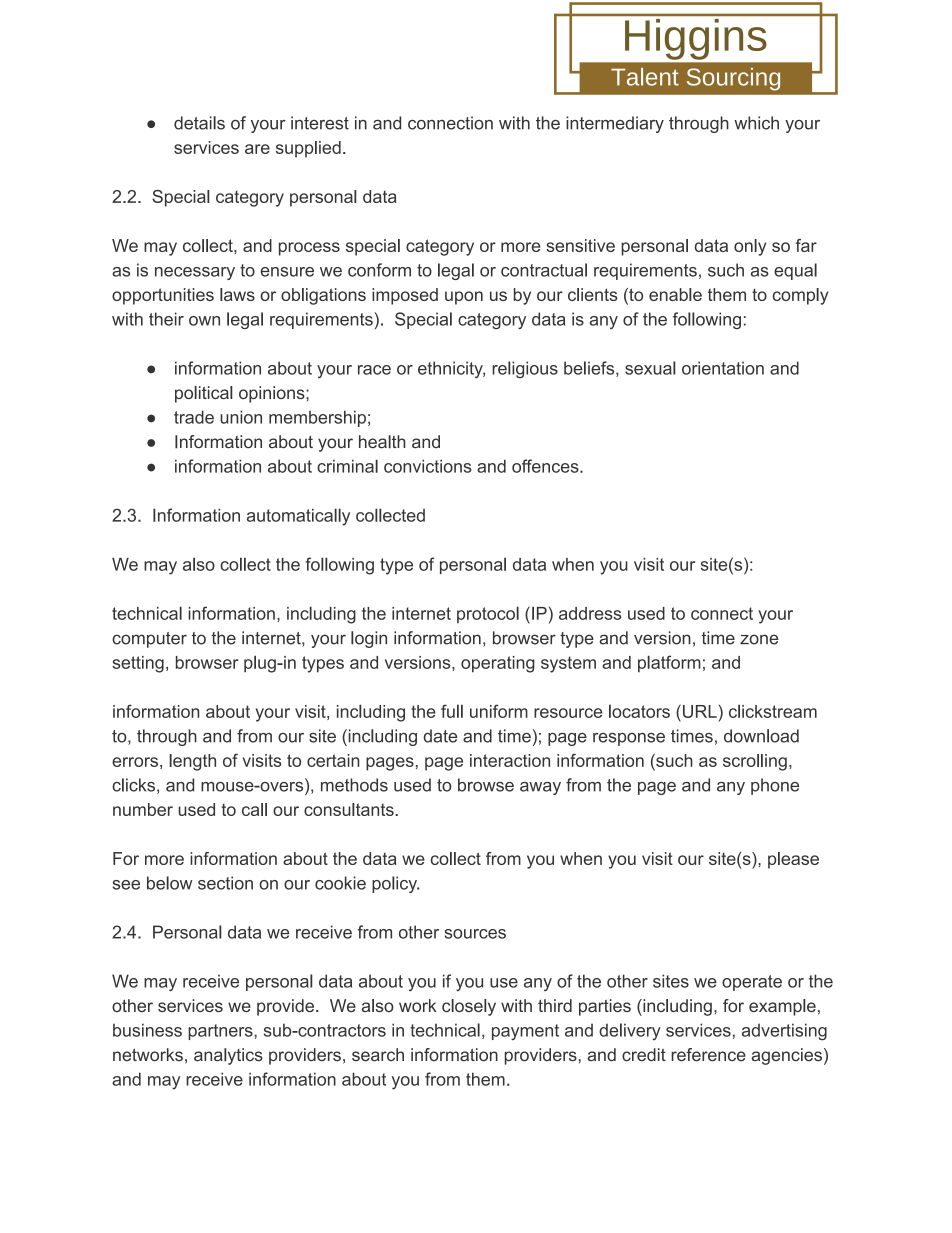 This screenshot has width=952, height=1233. Describe the element at coordinates (469, 1007) in the screenshot. I see `closely` at that location.
